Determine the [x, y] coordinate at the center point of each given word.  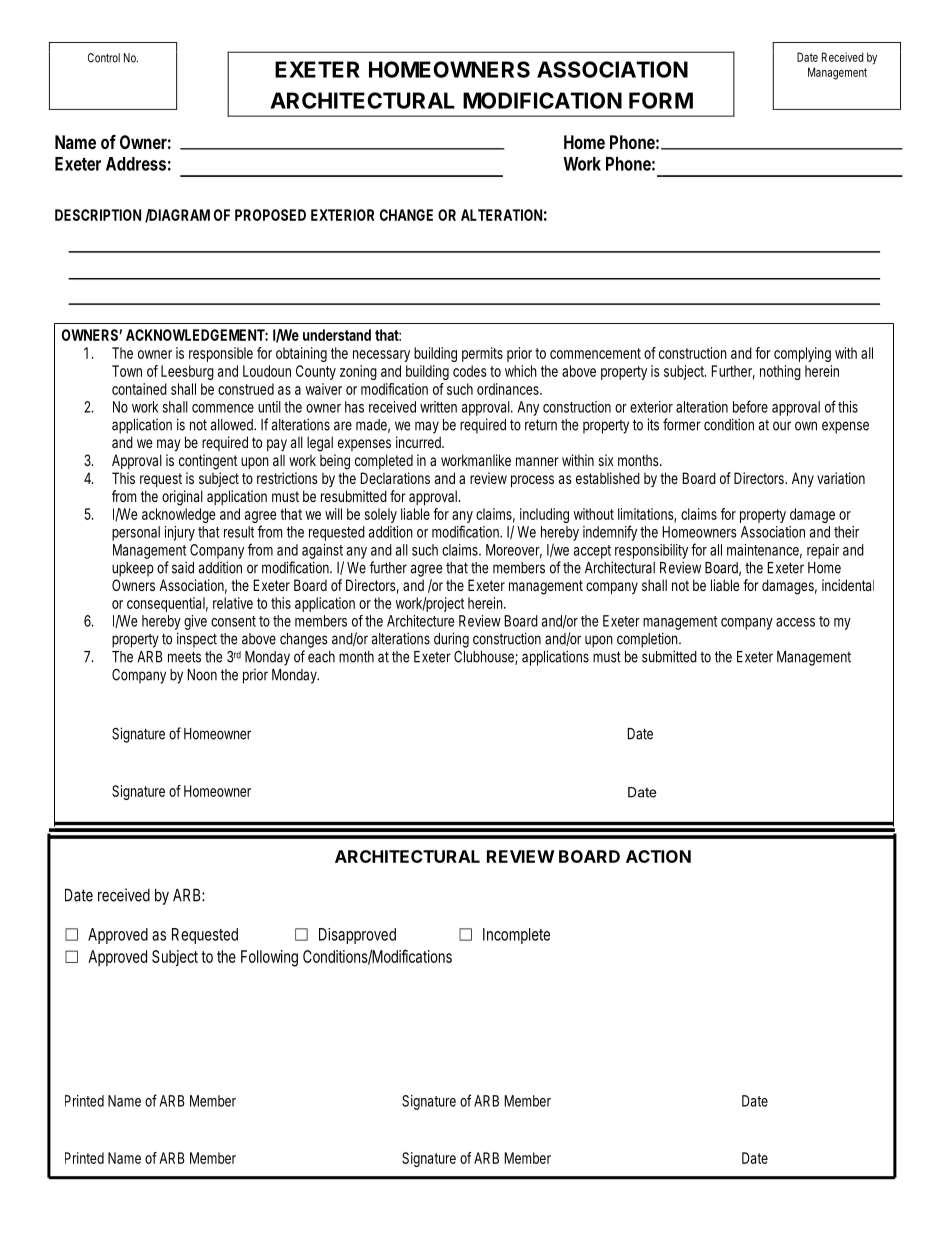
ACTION [658, 856]
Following [269, 958]
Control [104, 58]
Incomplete [516, 936]
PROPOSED [270, 215]
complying [802, 354]
